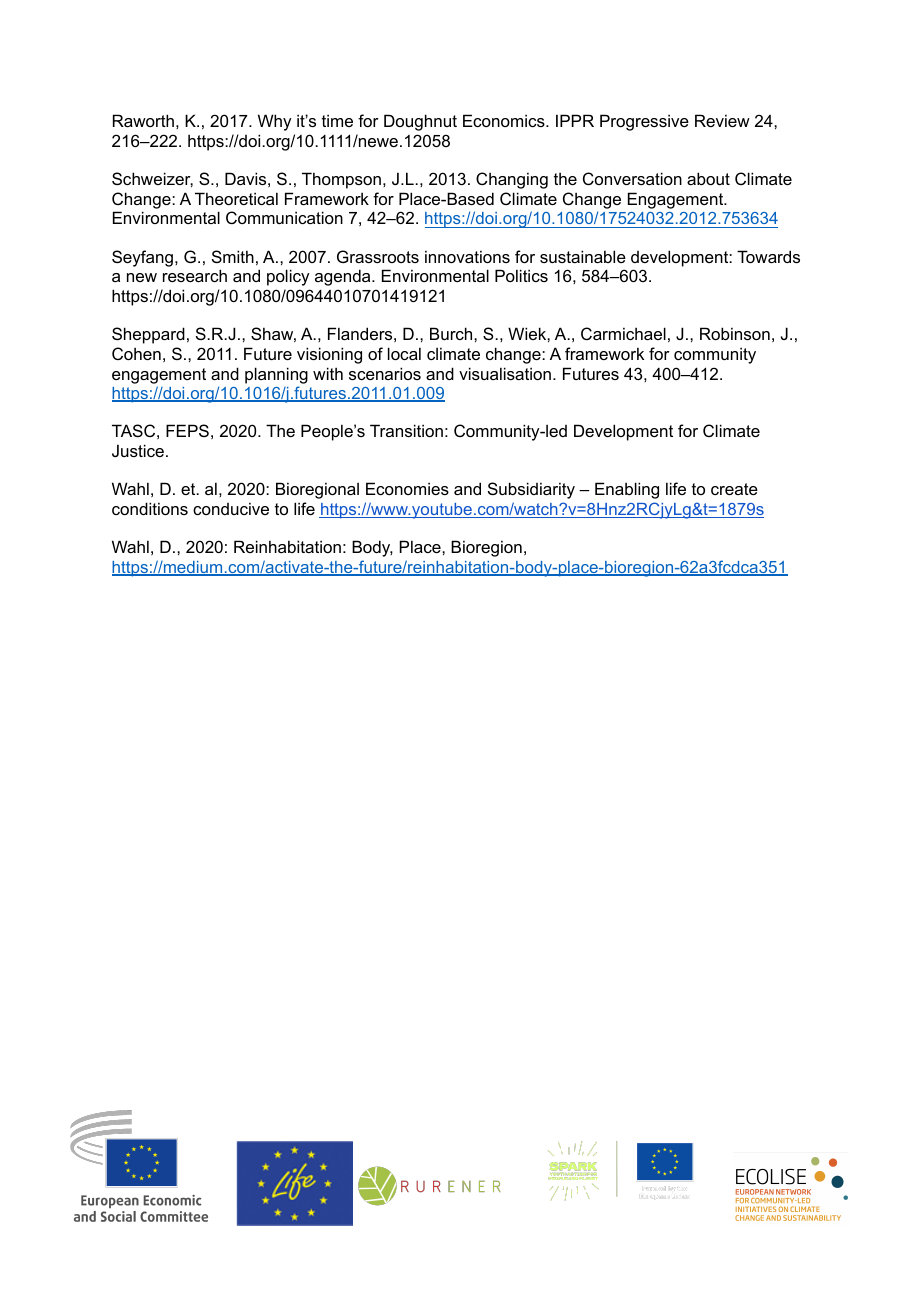 The height and width of the page is (1307, 924). I want to click on Review, so click(722, 120).
